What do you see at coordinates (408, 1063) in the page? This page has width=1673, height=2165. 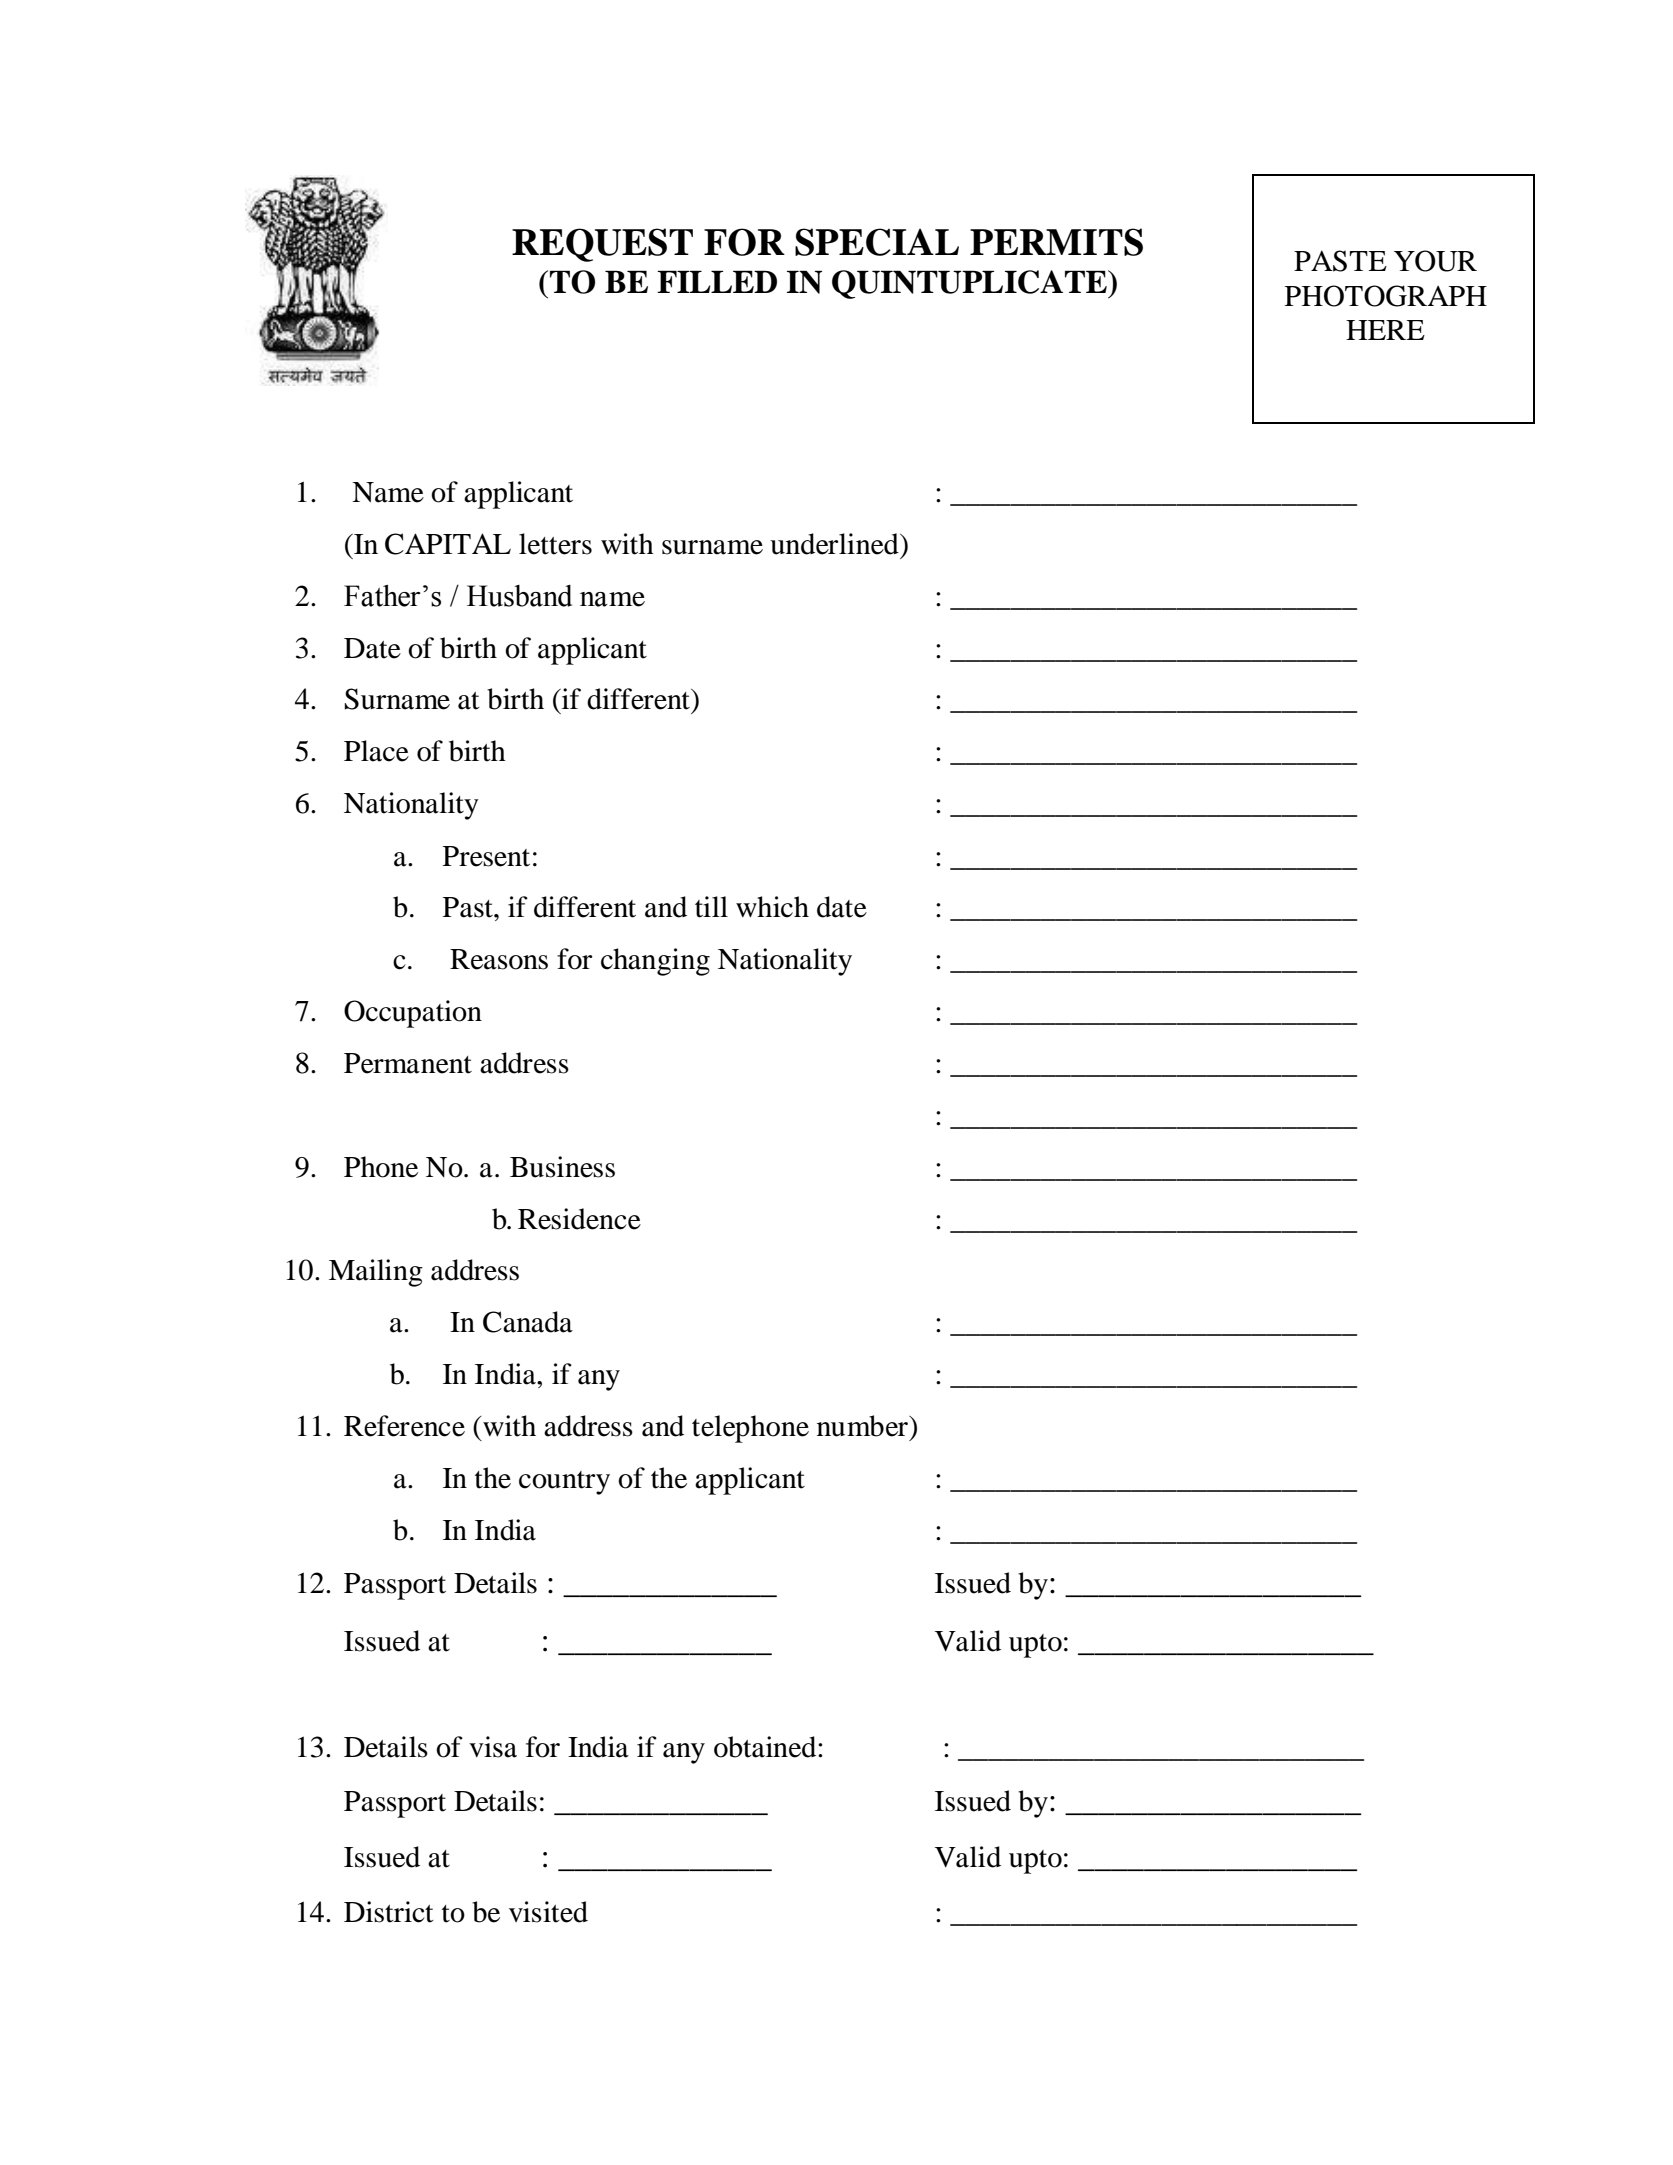 I see `Permanent` at bounding box center [408, 1063].
